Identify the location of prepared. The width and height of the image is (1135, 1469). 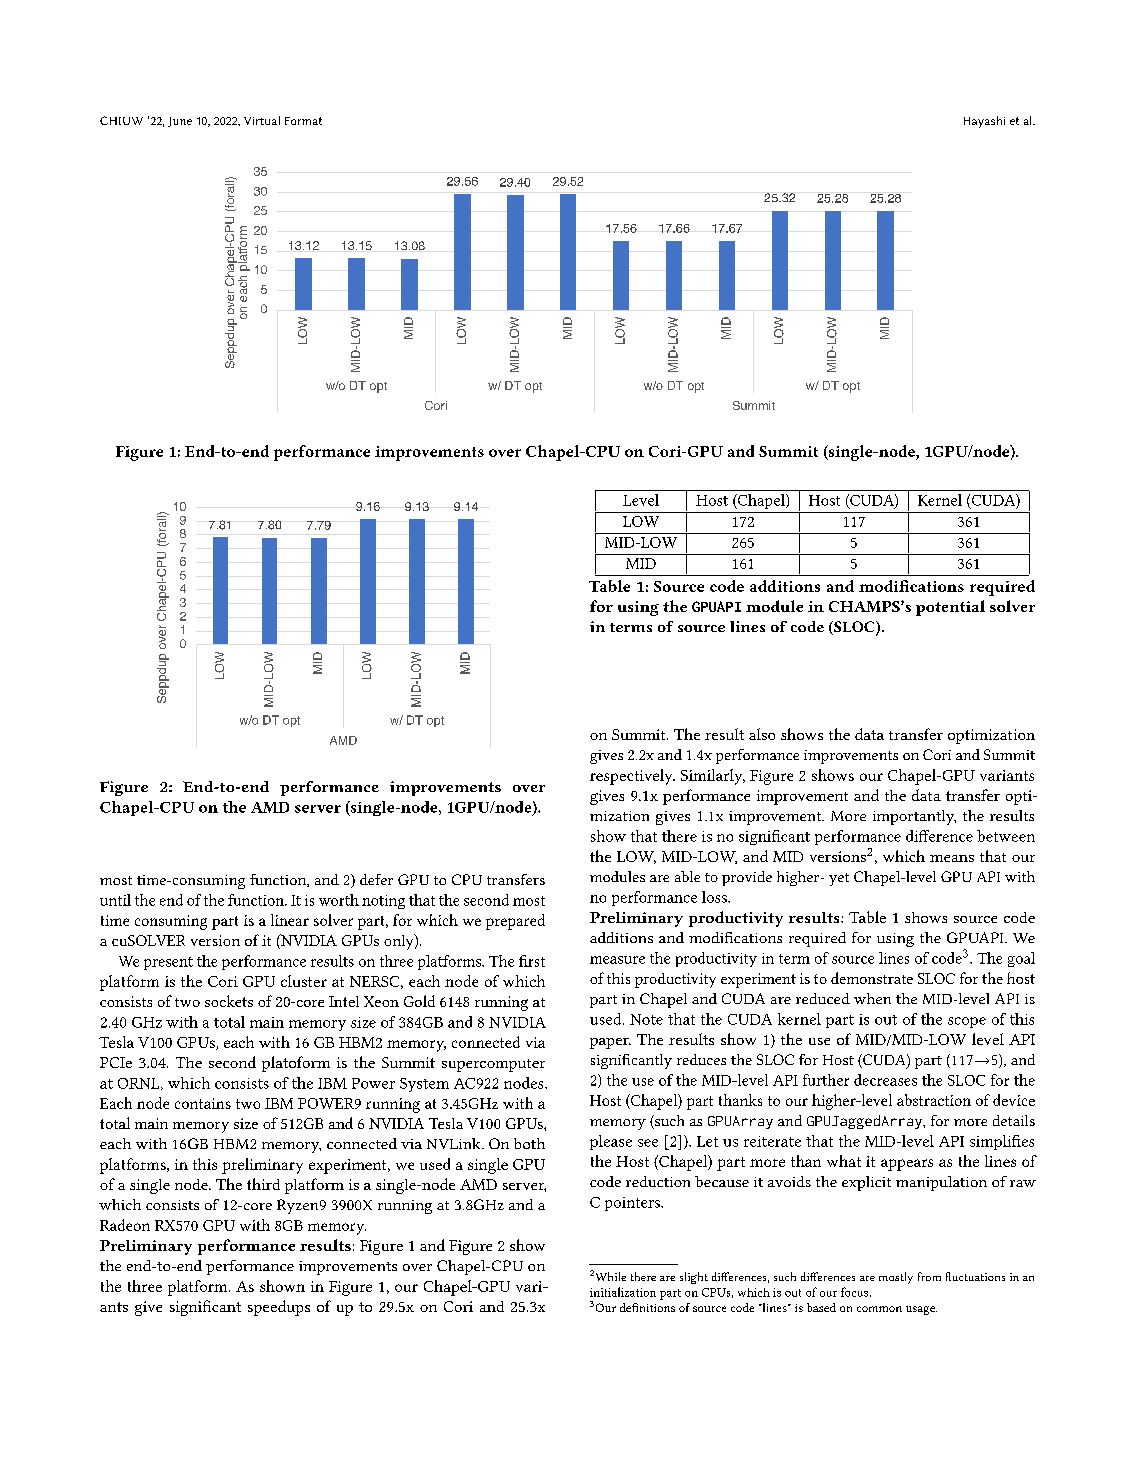
(515, 922).
